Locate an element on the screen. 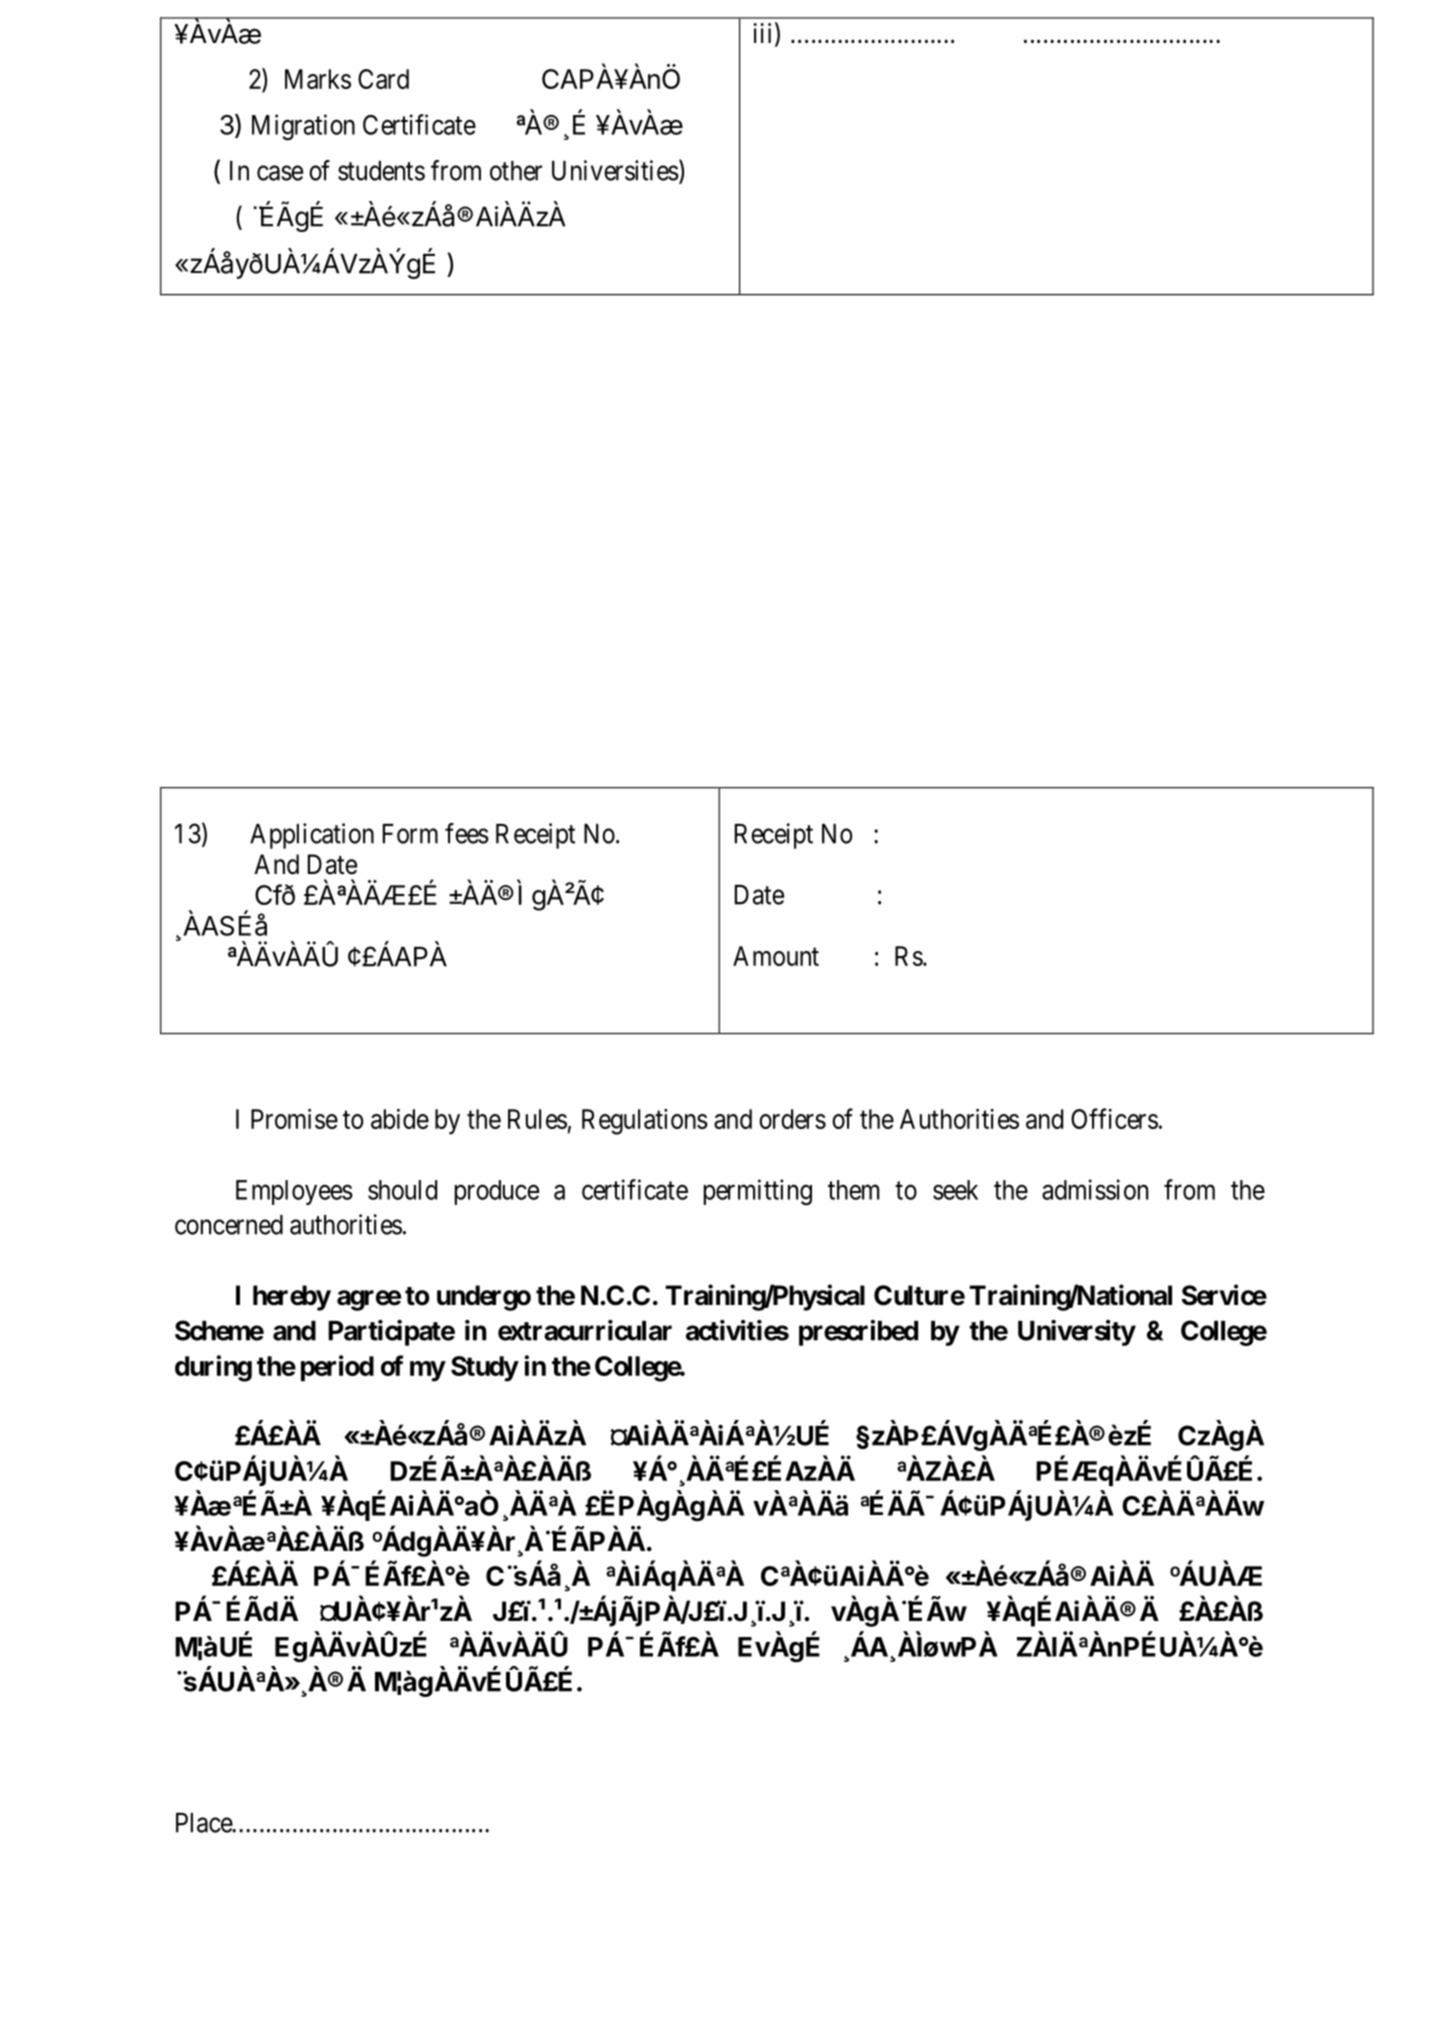 This screenshot has width=1438, height=2034. Migration is located at coordinates (303, 127).
